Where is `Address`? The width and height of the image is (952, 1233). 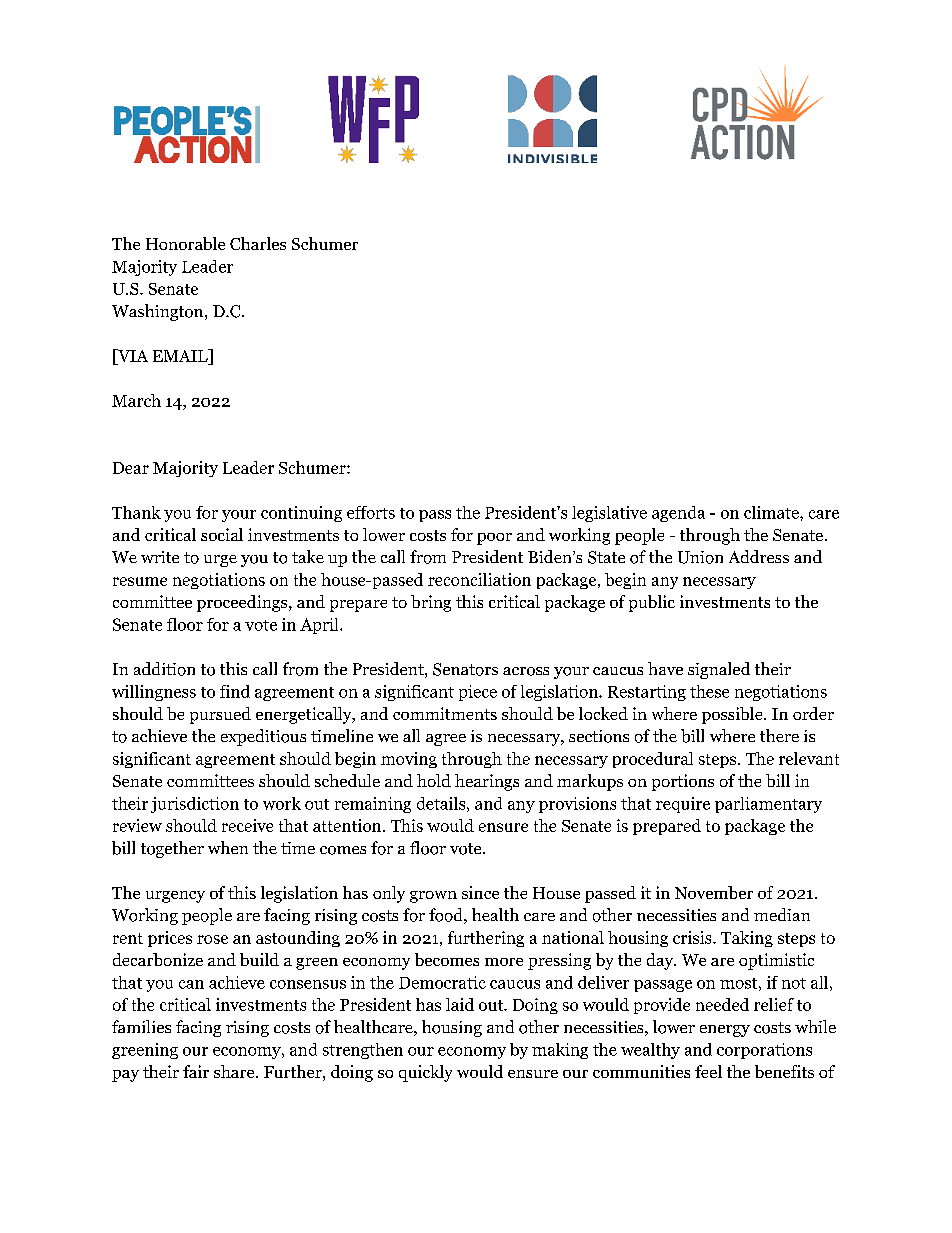 Address is located at coordinates (759, 556).
